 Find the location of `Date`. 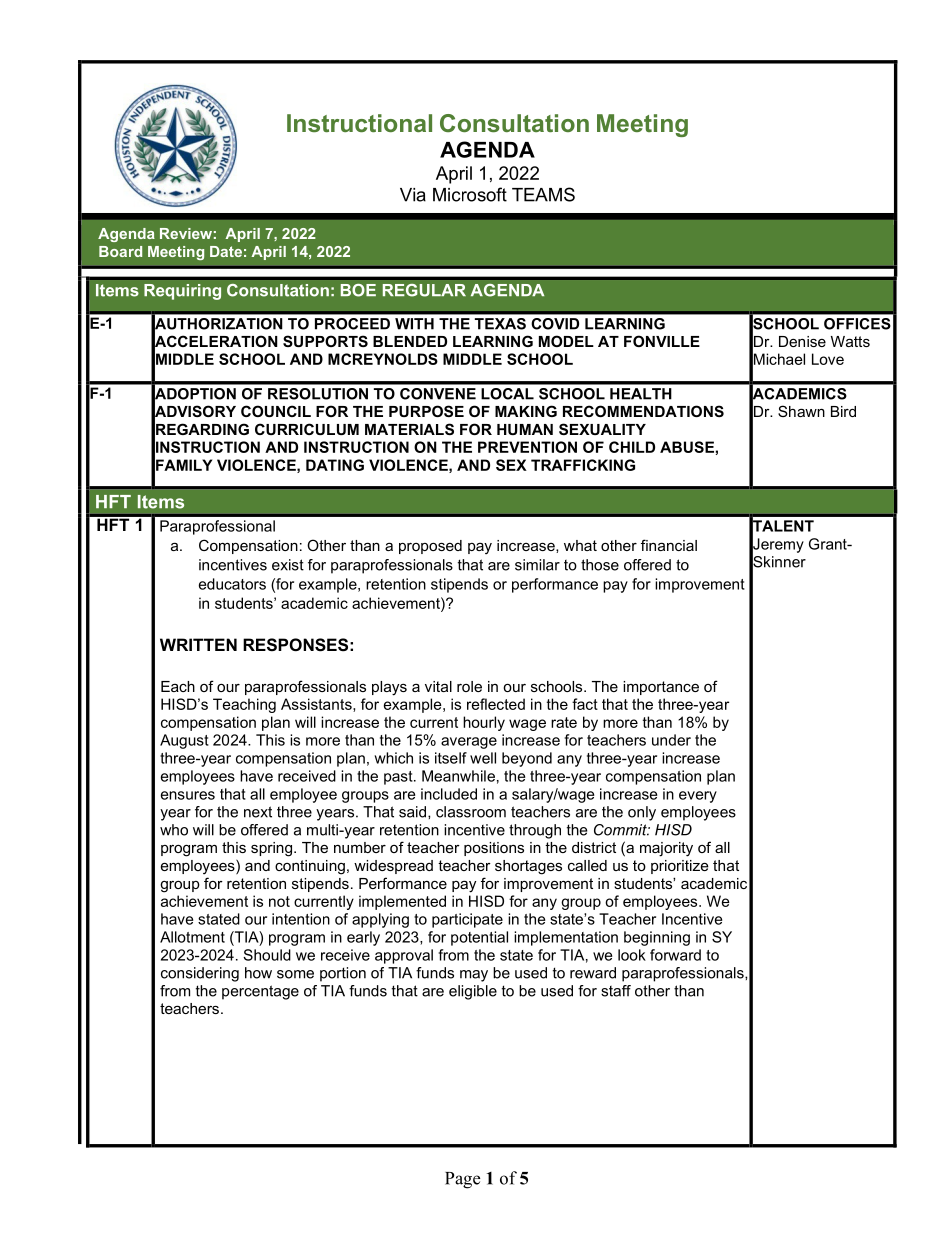

Date is located at coordinates (226, 251).
